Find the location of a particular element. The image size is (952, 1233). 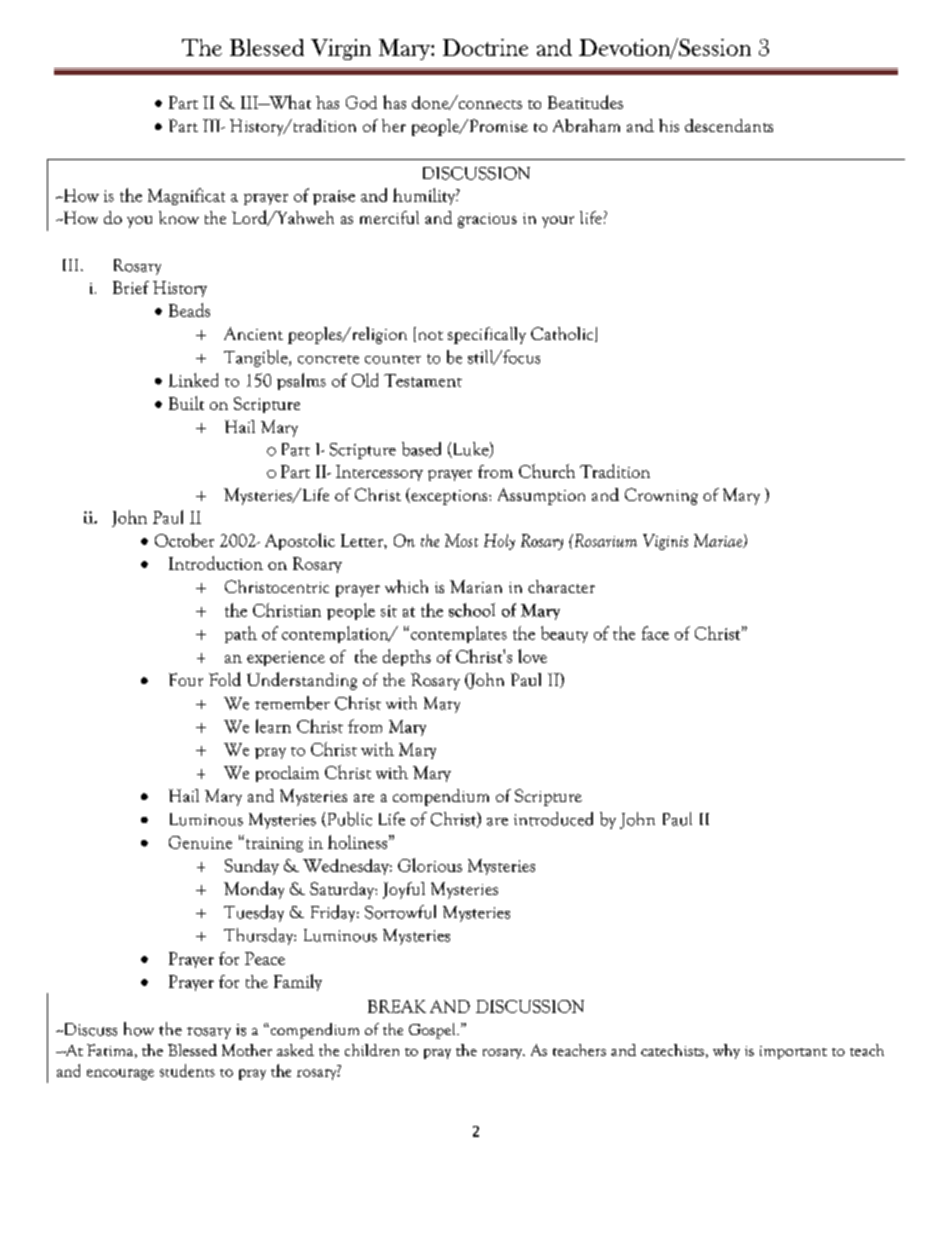

Gospel is located at coordinates (433, 1031).
